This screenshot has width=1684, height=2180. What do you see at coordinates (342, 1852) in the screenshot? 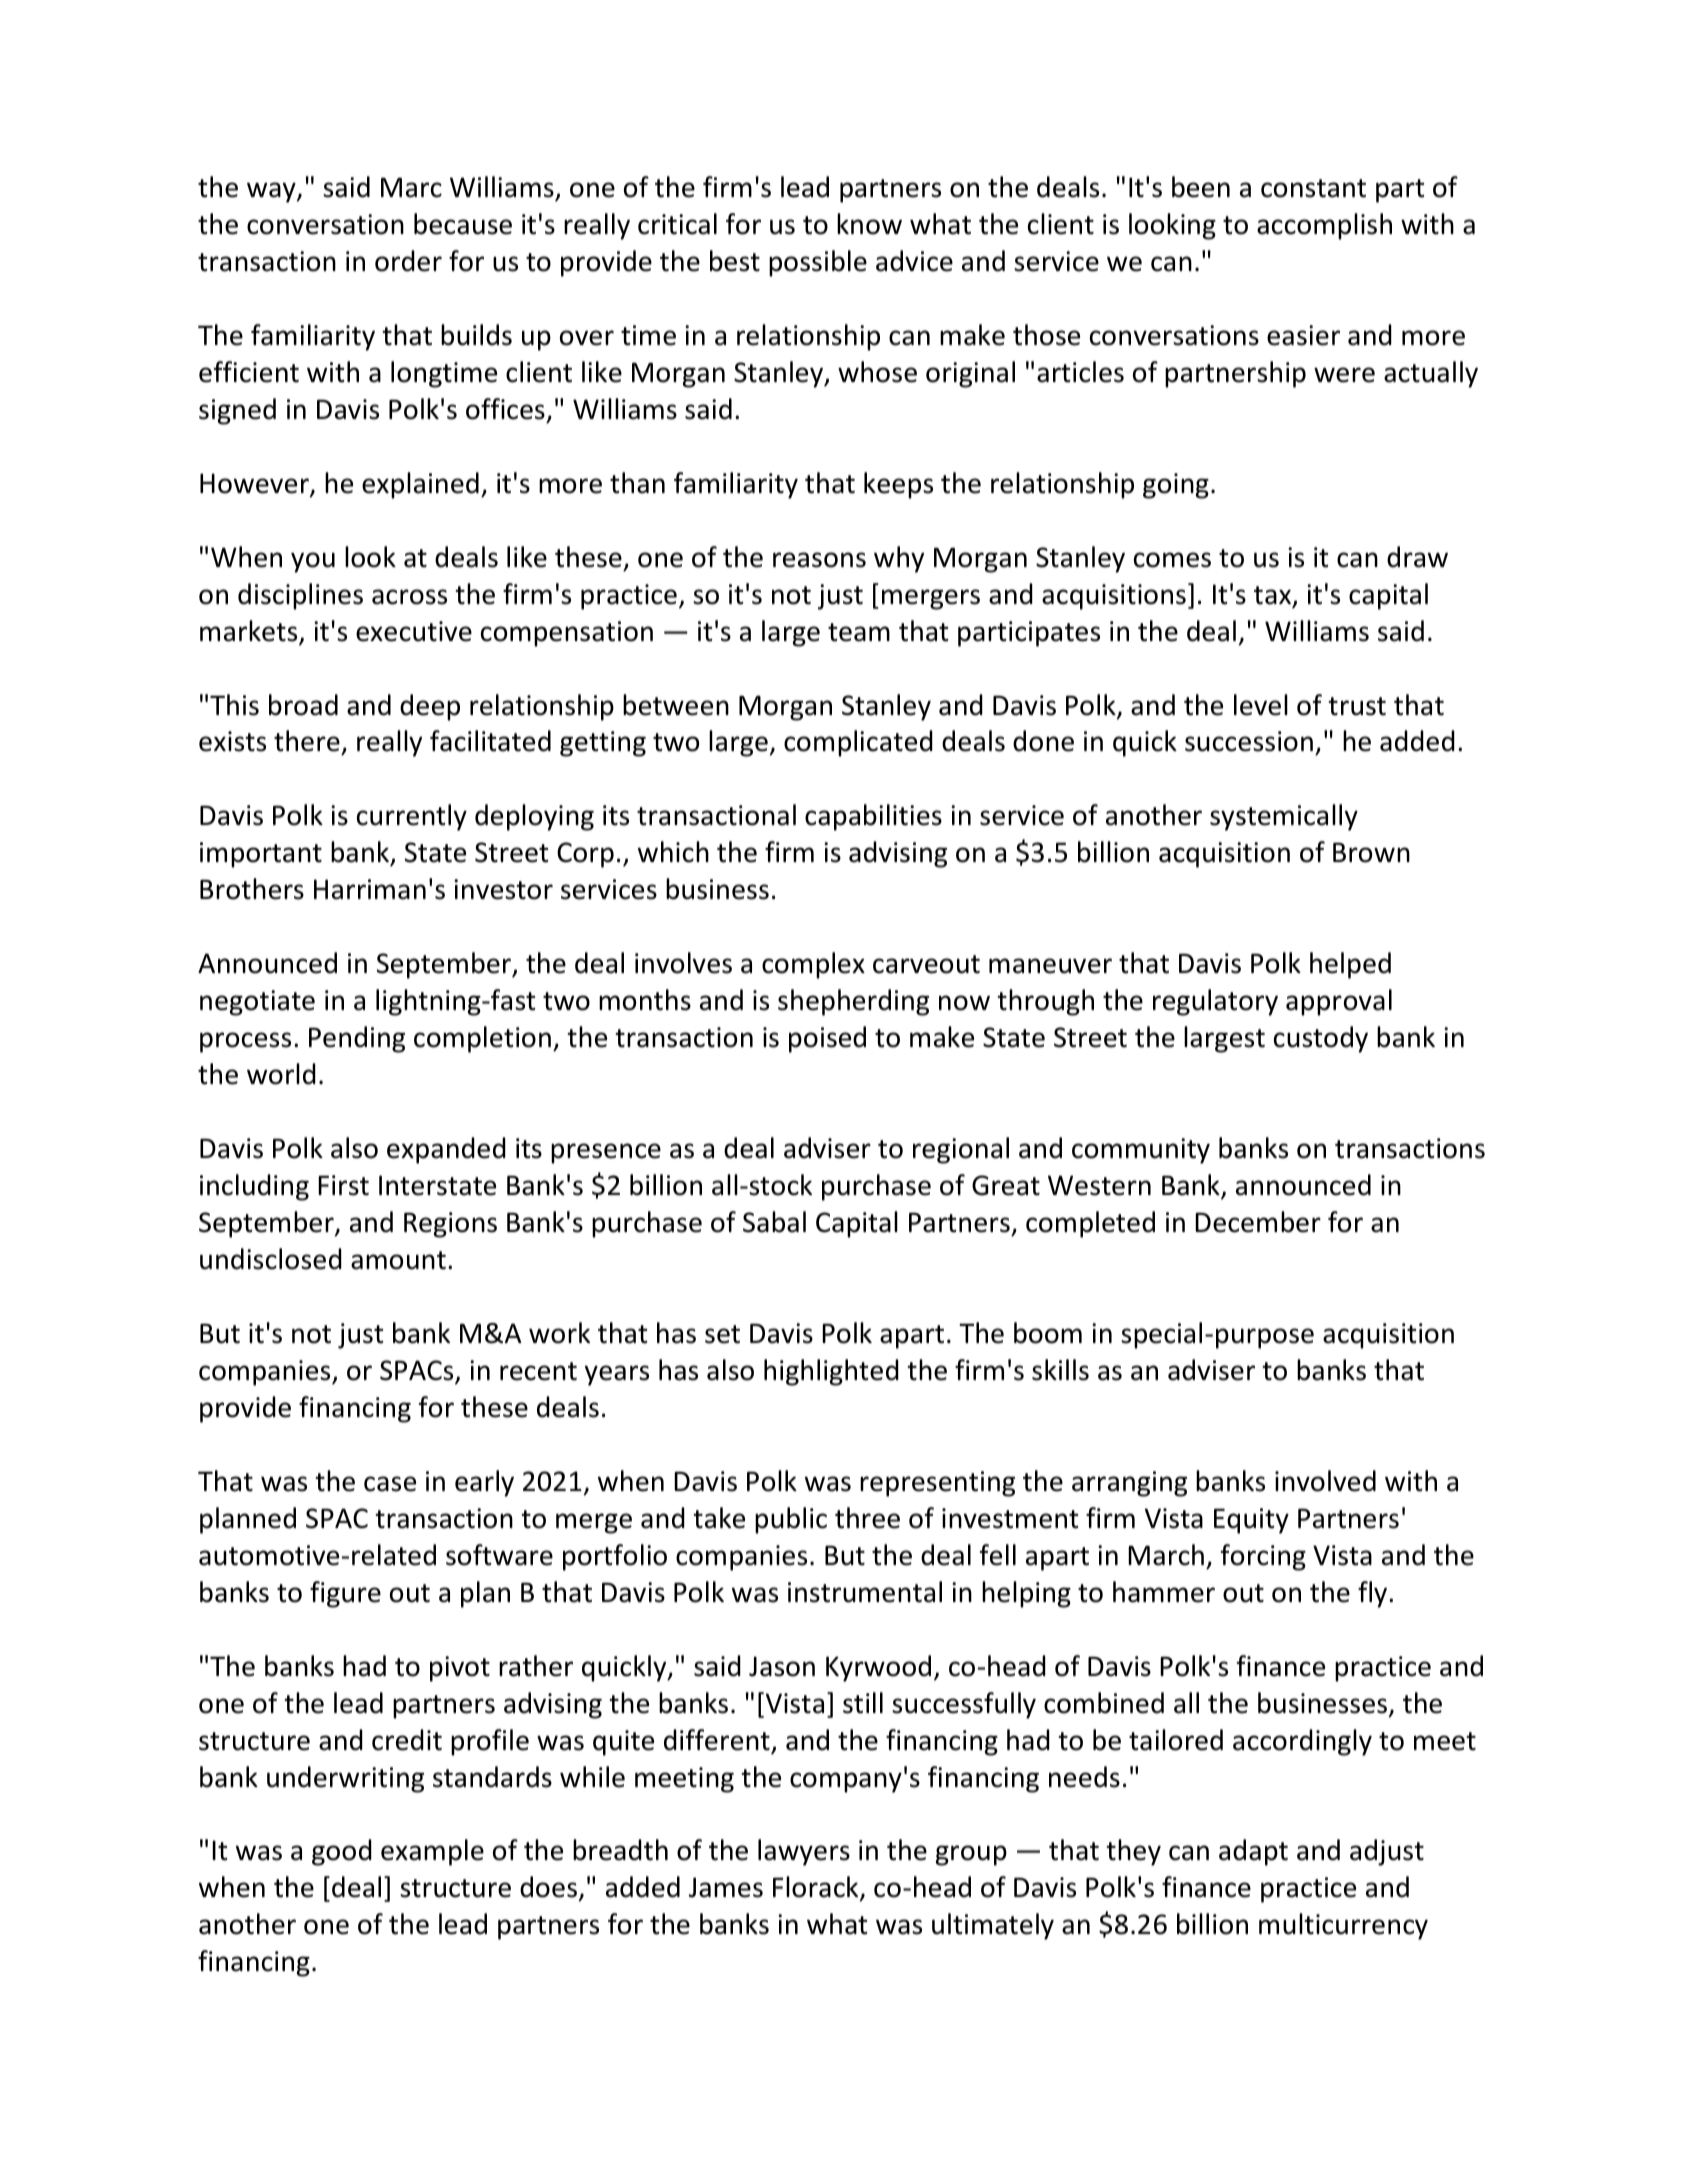
I see `good` at bounding box center [342, 1852].
